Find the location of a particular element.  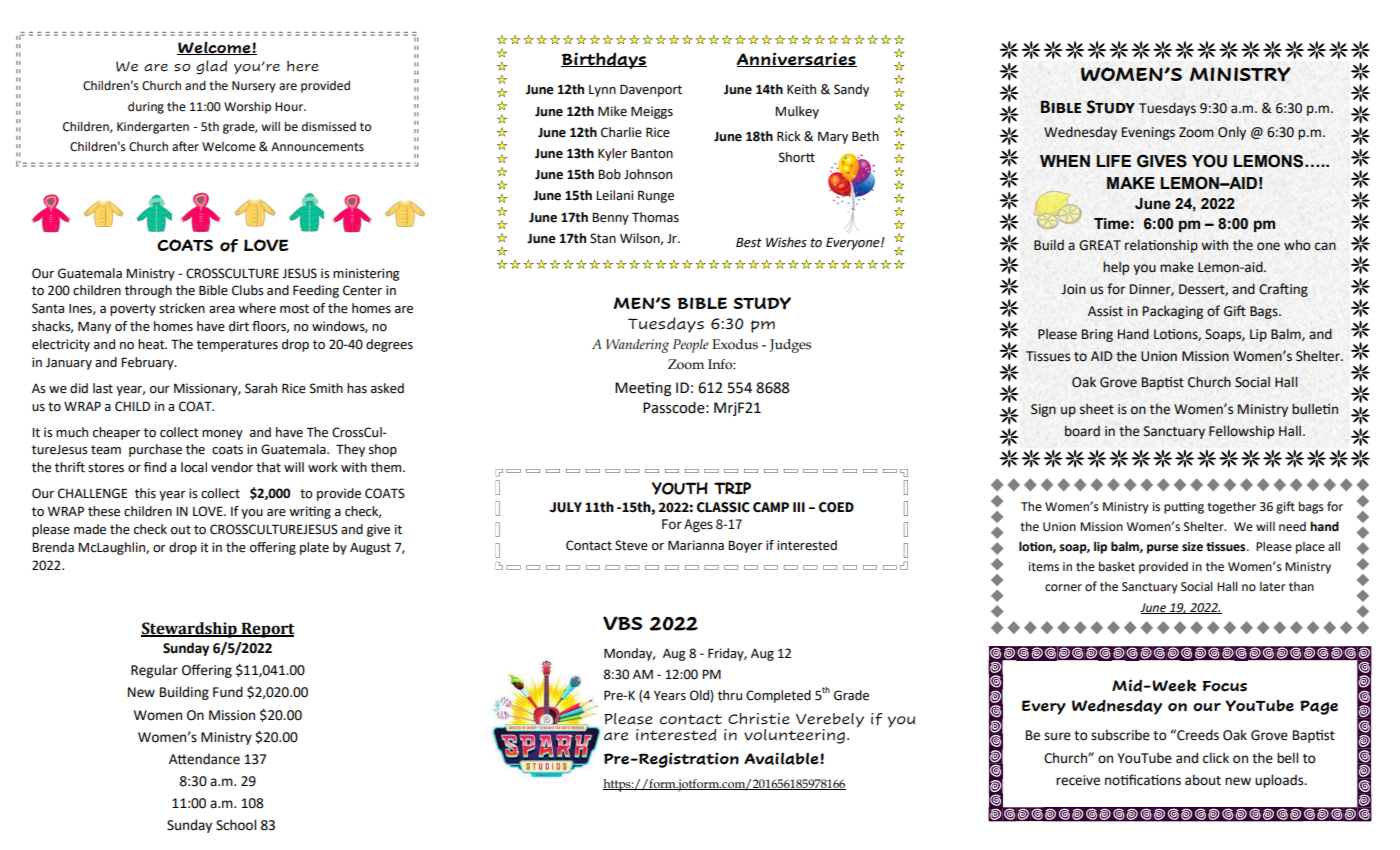

this is located at coordinates (145, 493).
